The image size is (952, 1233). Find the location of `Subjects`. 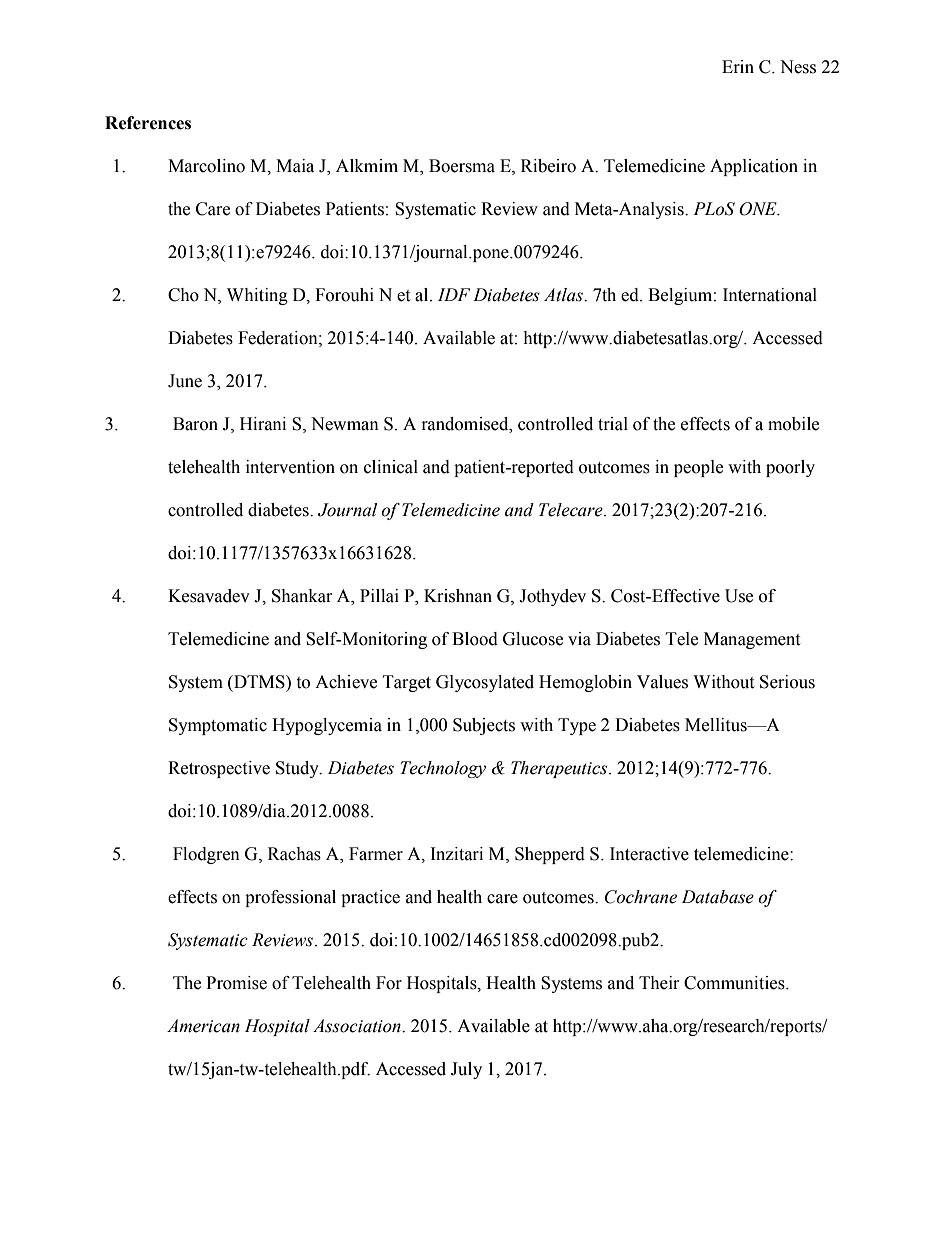

Subjects is located at coordinates (484, 726).
